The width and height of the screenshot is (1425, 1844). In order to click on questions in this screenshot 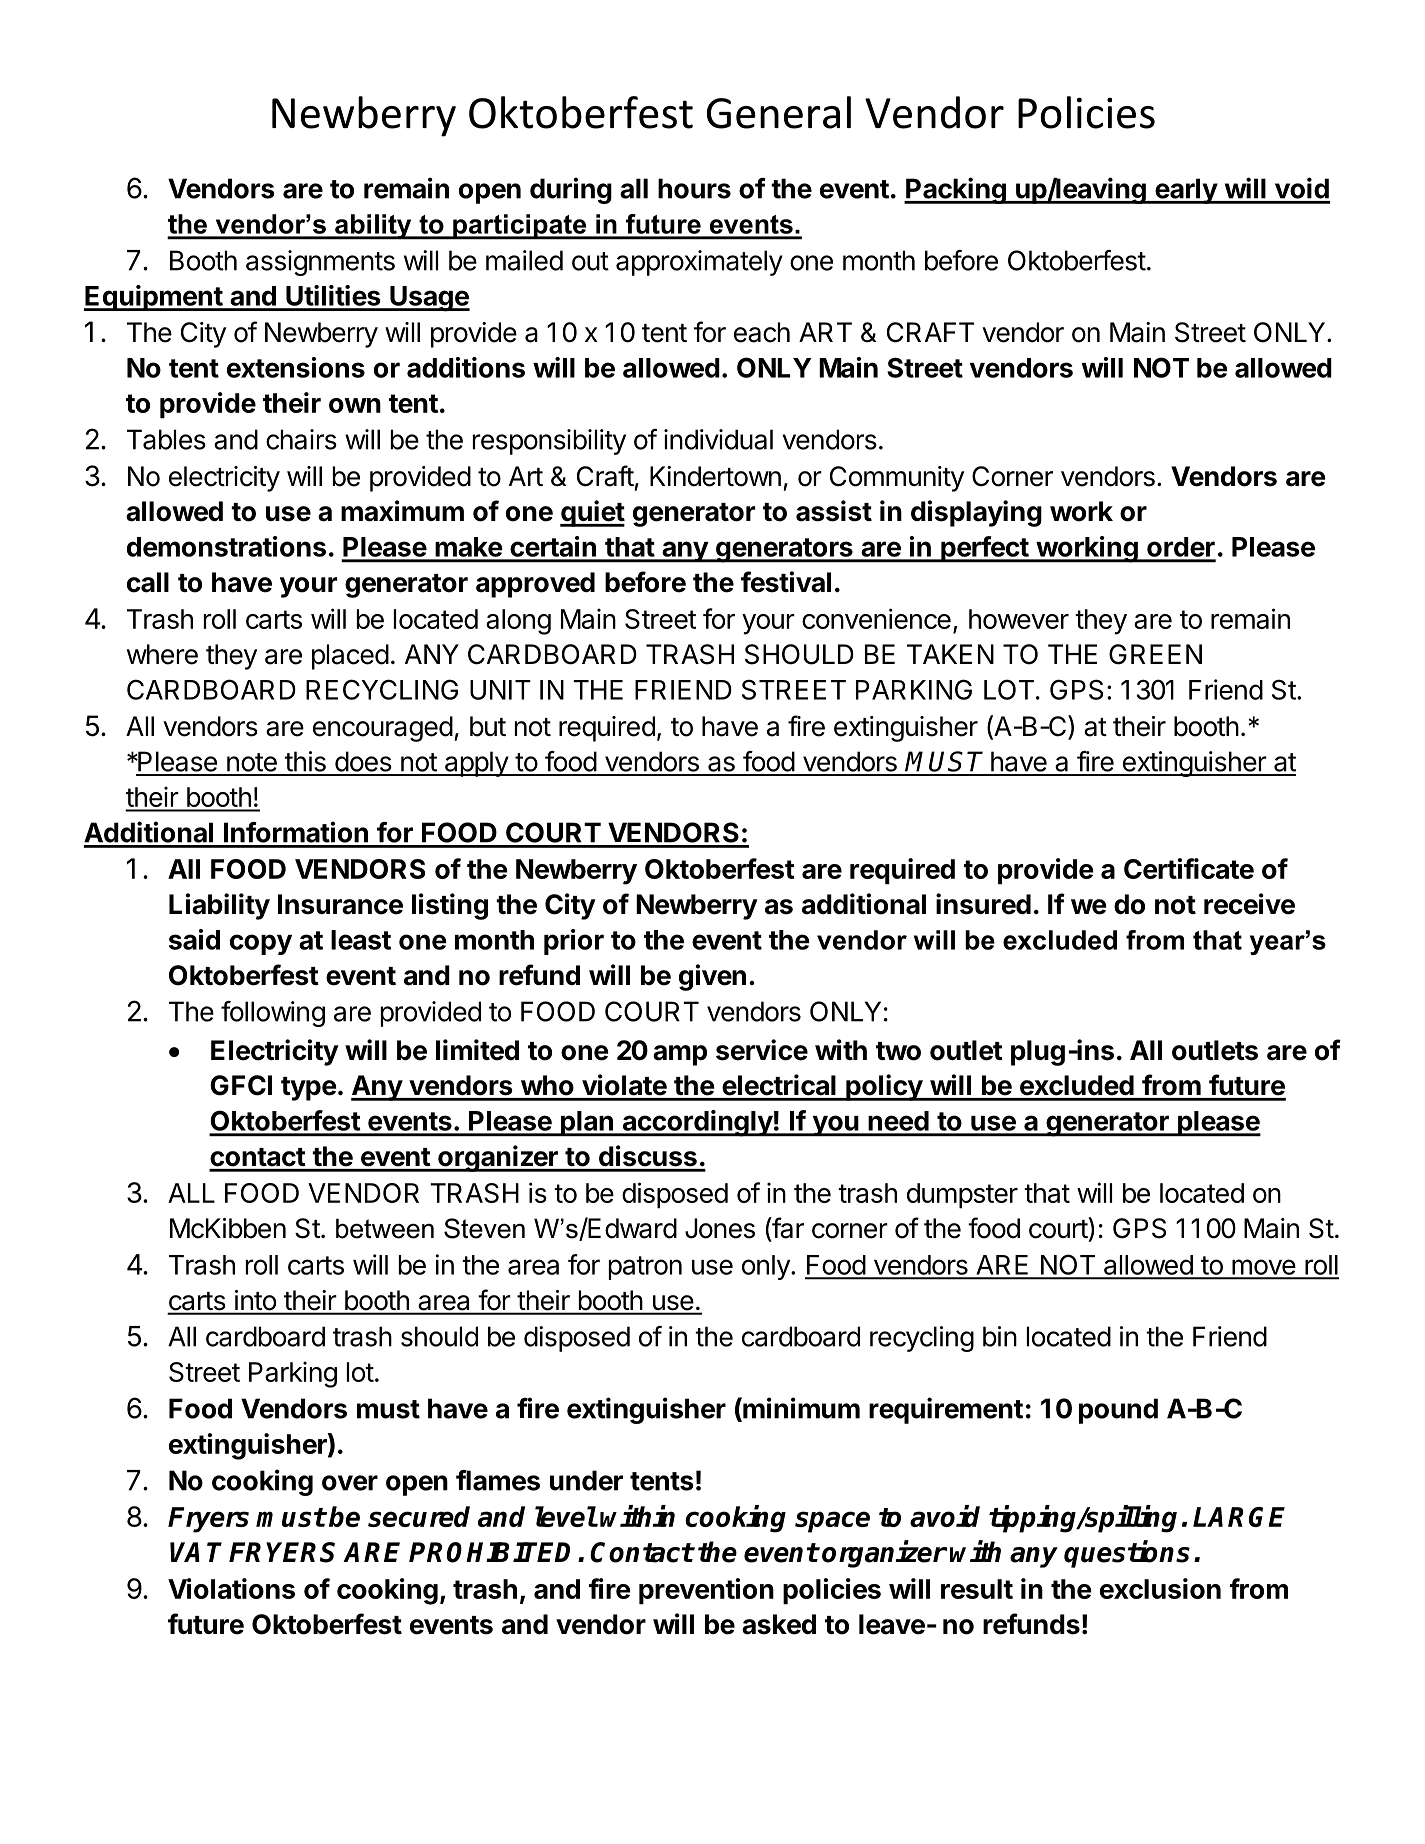, I will do `click(1127, 1554)`.
